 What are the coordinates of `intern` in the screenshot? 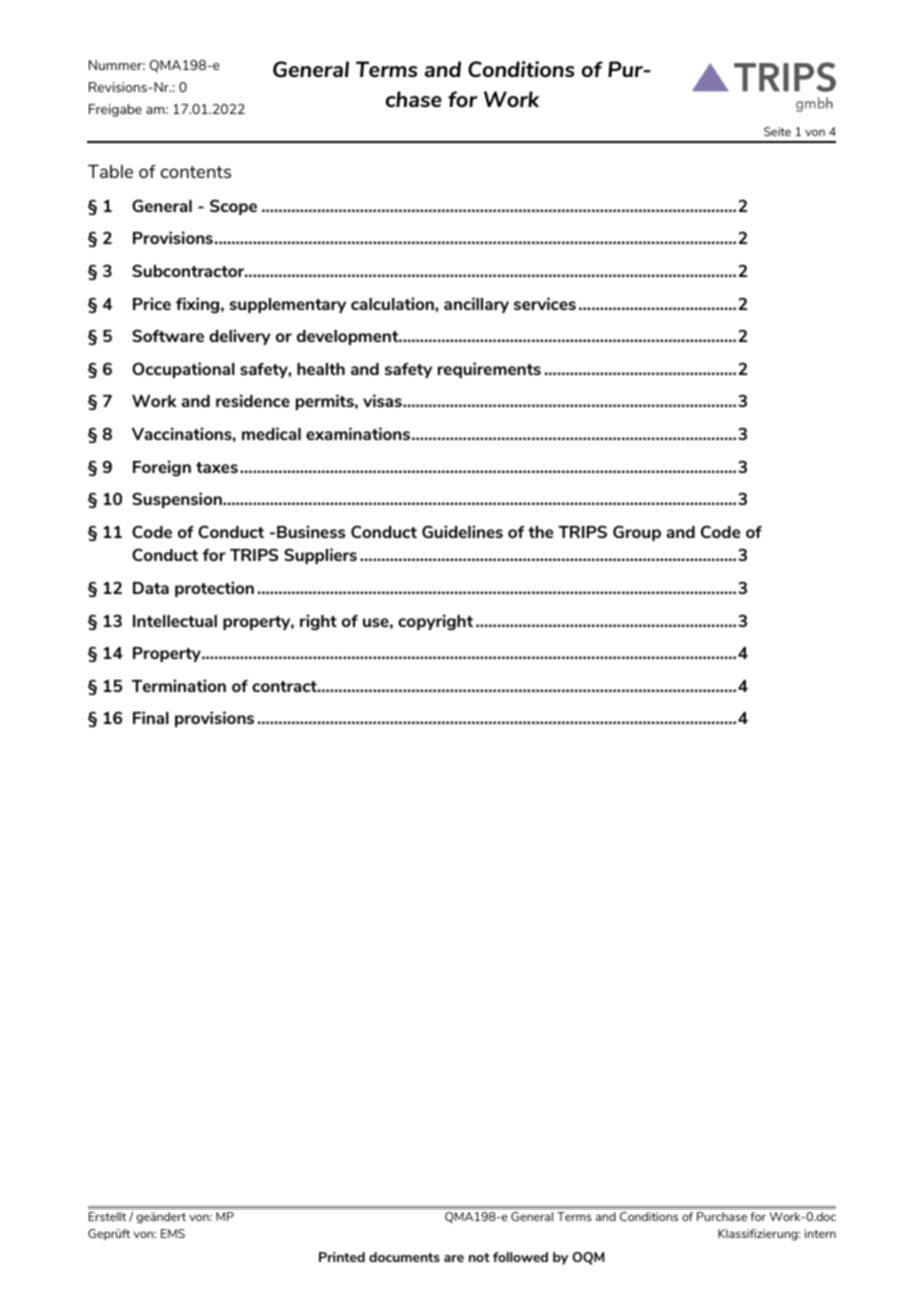 It's located at (820, 1233).
